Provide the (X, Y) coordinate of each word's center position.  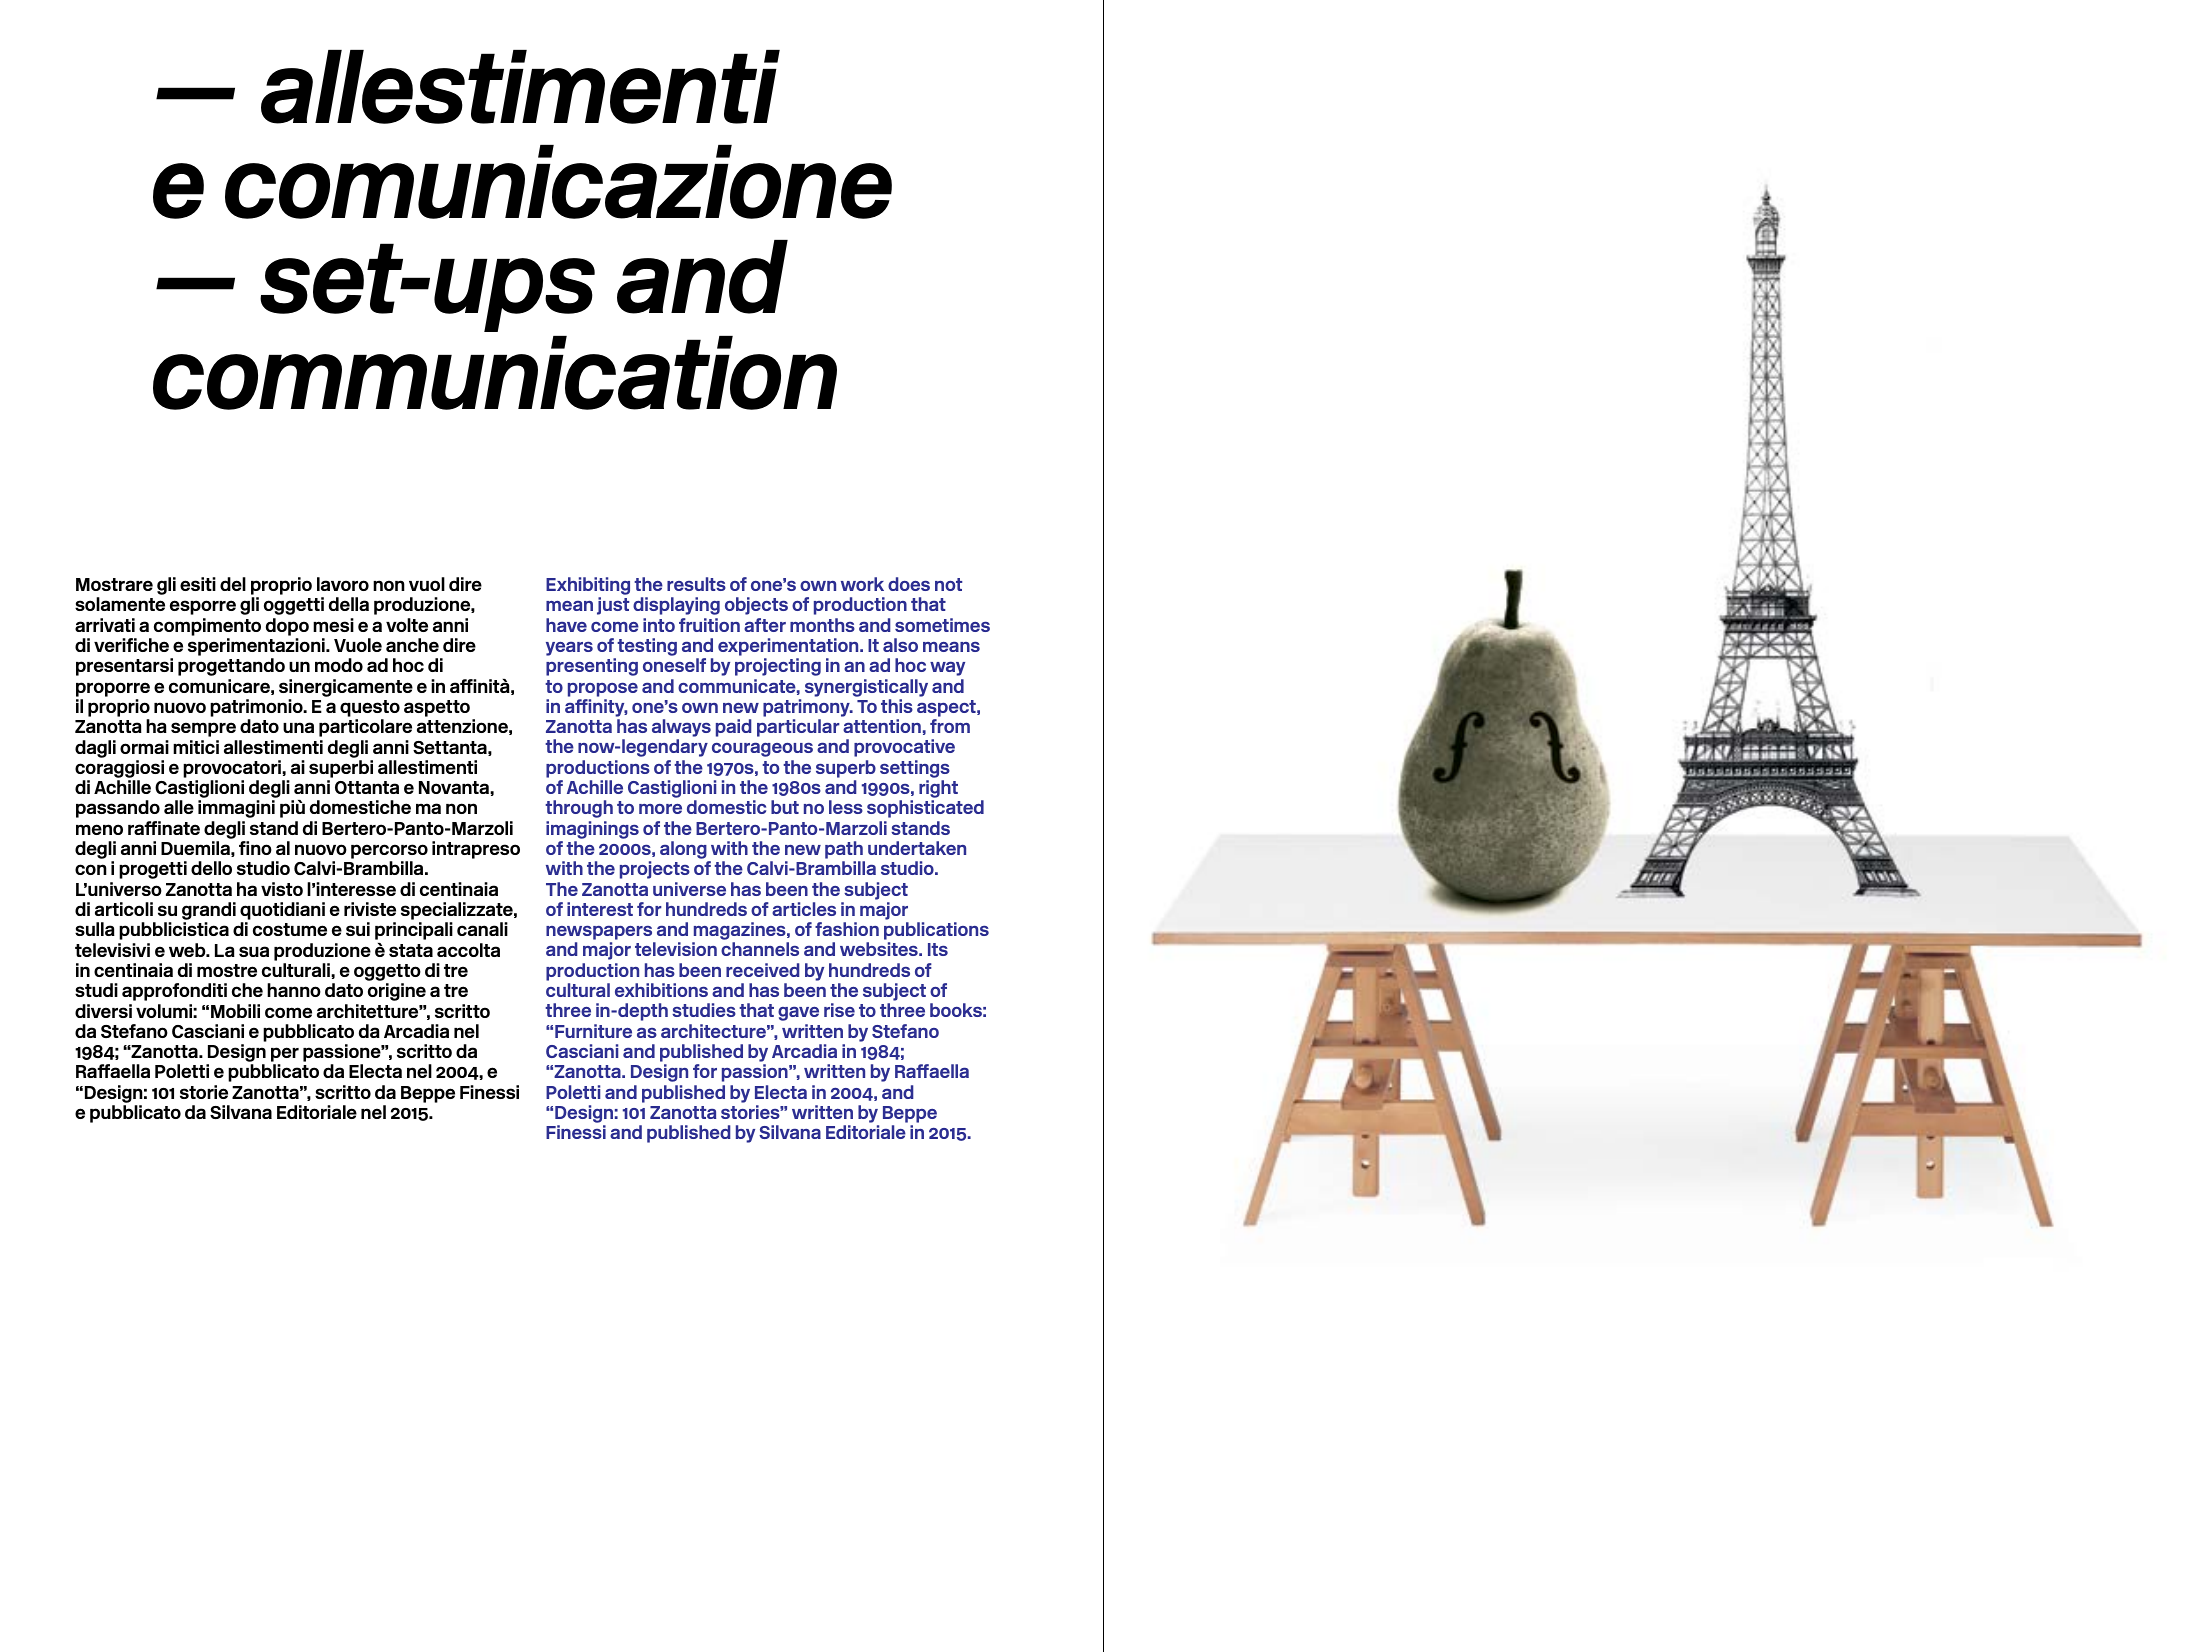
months (822, 625)
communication (495, 373)
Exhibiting (588, 587)
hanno (294, 990)
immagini (236, 809)
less (846, 807)
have (566, 625)
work (862, 584)
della (349, 604)
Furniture (593, 1031)
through (579, 809)
